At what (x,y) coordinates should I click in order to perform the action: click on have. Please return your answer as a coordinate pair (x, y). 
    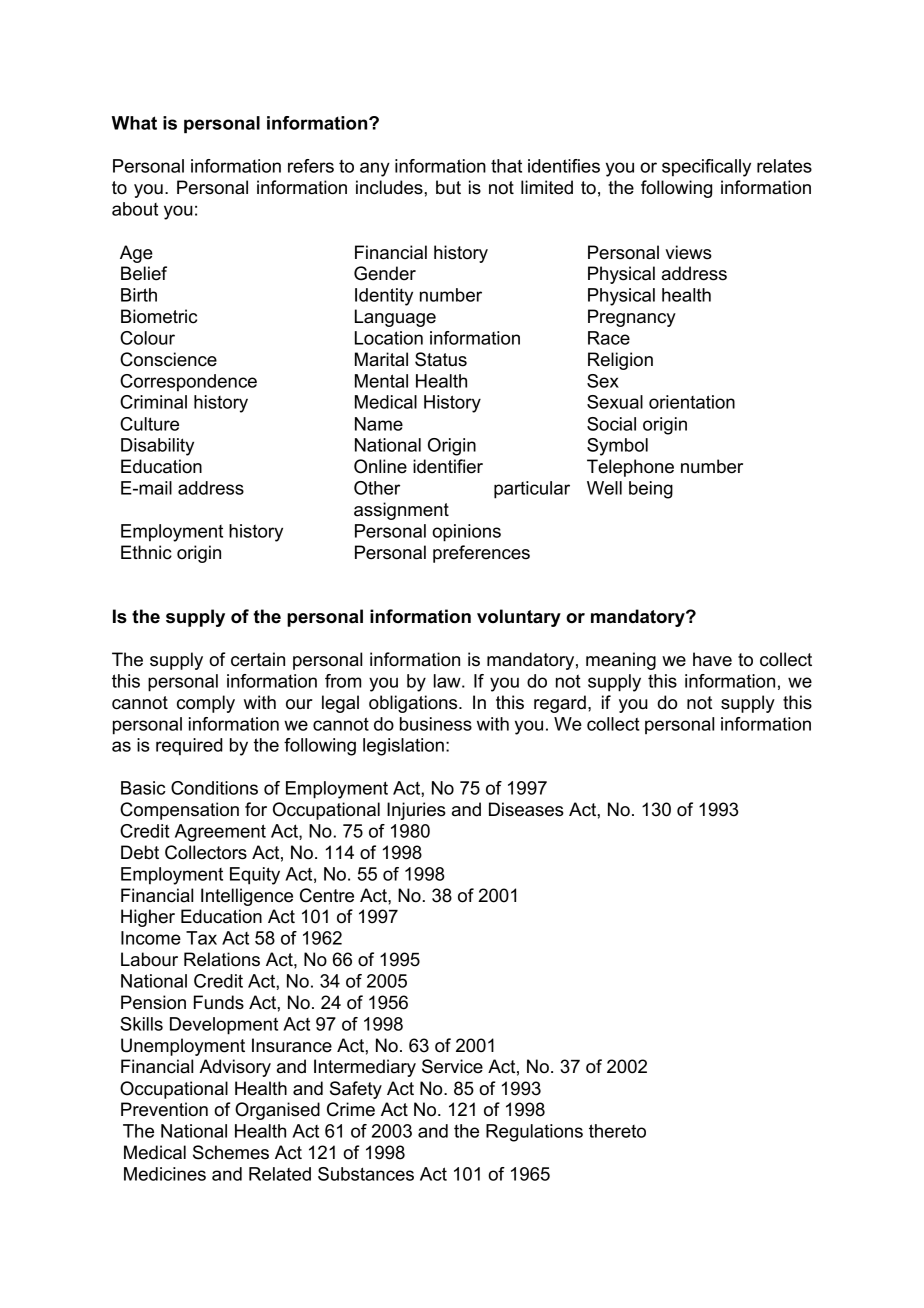
    Looking at the image, I should click on (712, 659).
